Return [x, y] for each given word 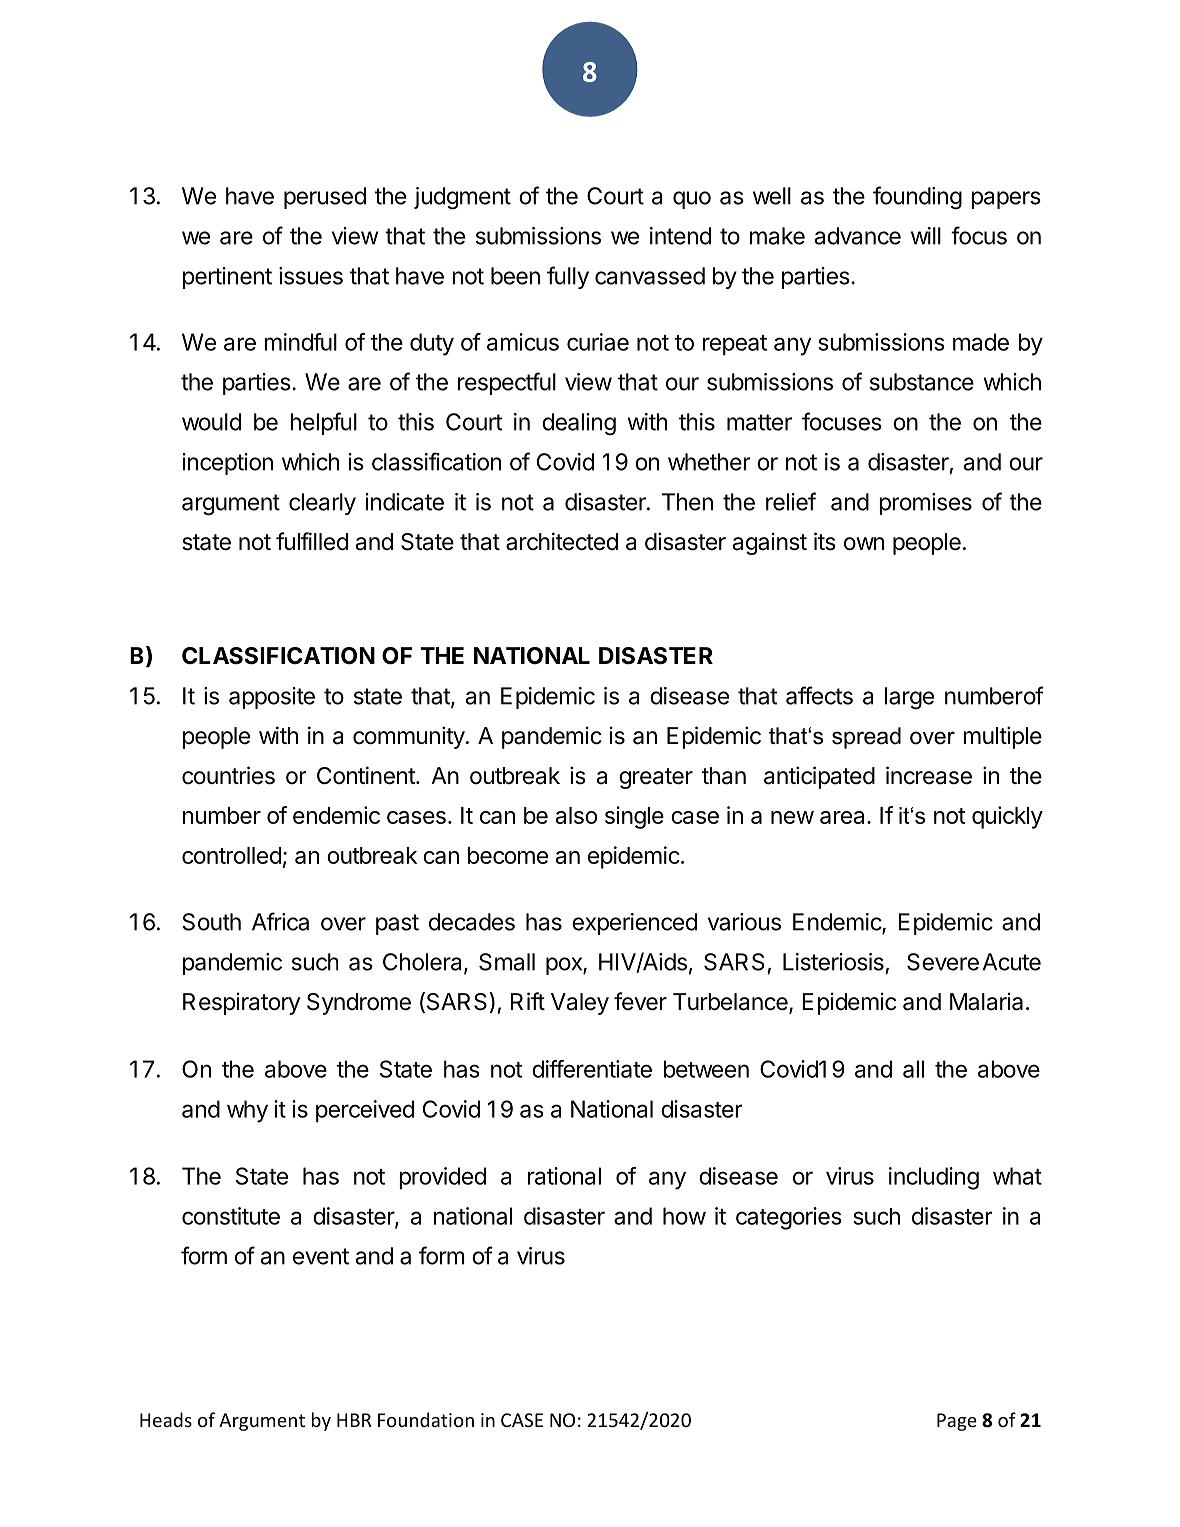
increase [929, 775]
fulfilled [312, 541]
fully [568, 277]
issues [311, 276]
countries [228, 775]
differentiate [592, 1069]
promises [925, 504]
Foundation [426, 1419]
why [247, 1111]
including [934, 1178]
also [576, 815]
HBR [354, 1420]
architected [562, 541]
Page [957, 1422]
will [926, 236]
